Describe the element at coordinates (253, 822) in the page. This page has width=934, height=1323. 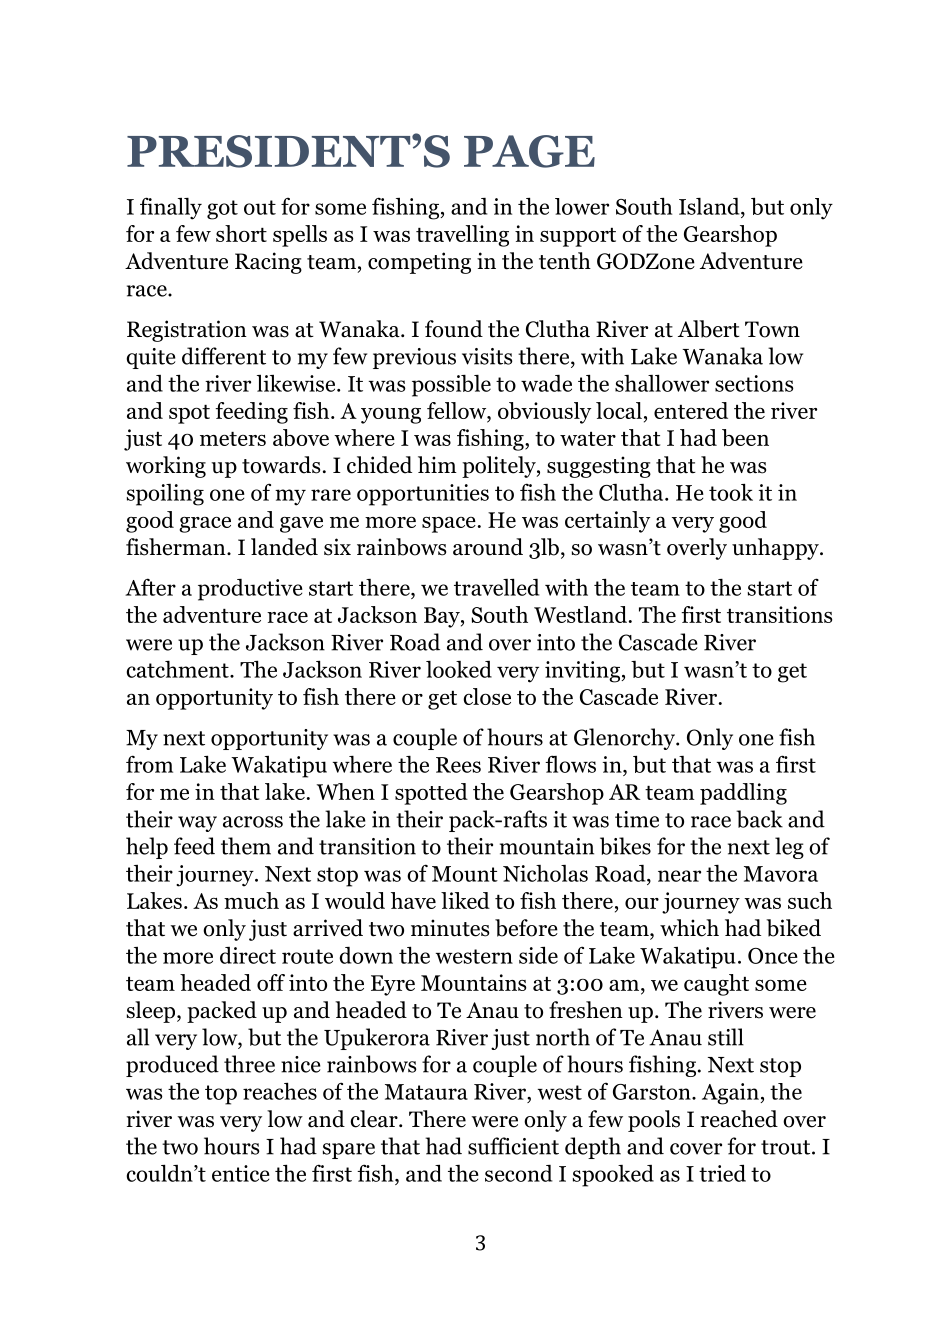
I see `across` at that location.
